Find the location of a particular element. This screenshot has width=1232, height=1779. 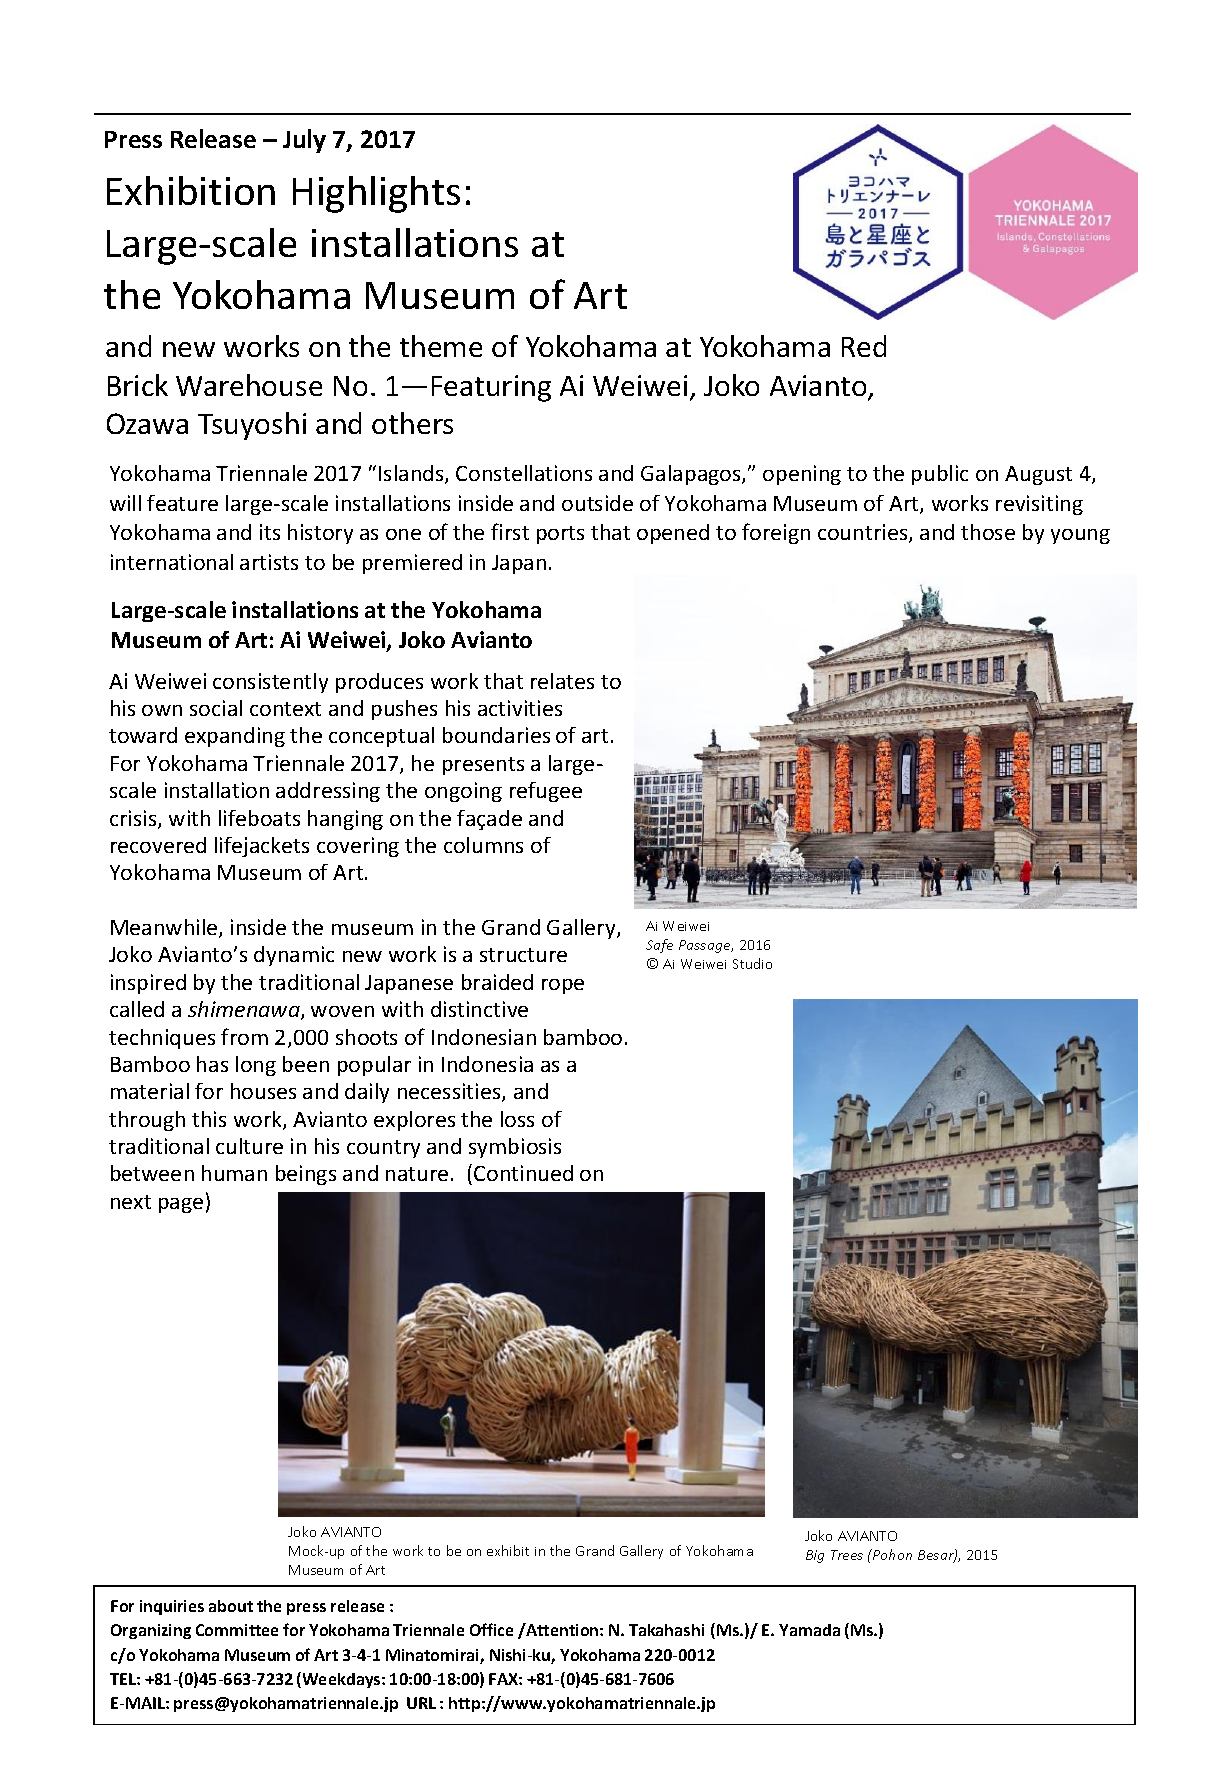

page is located at coordinates (181, 1205).
